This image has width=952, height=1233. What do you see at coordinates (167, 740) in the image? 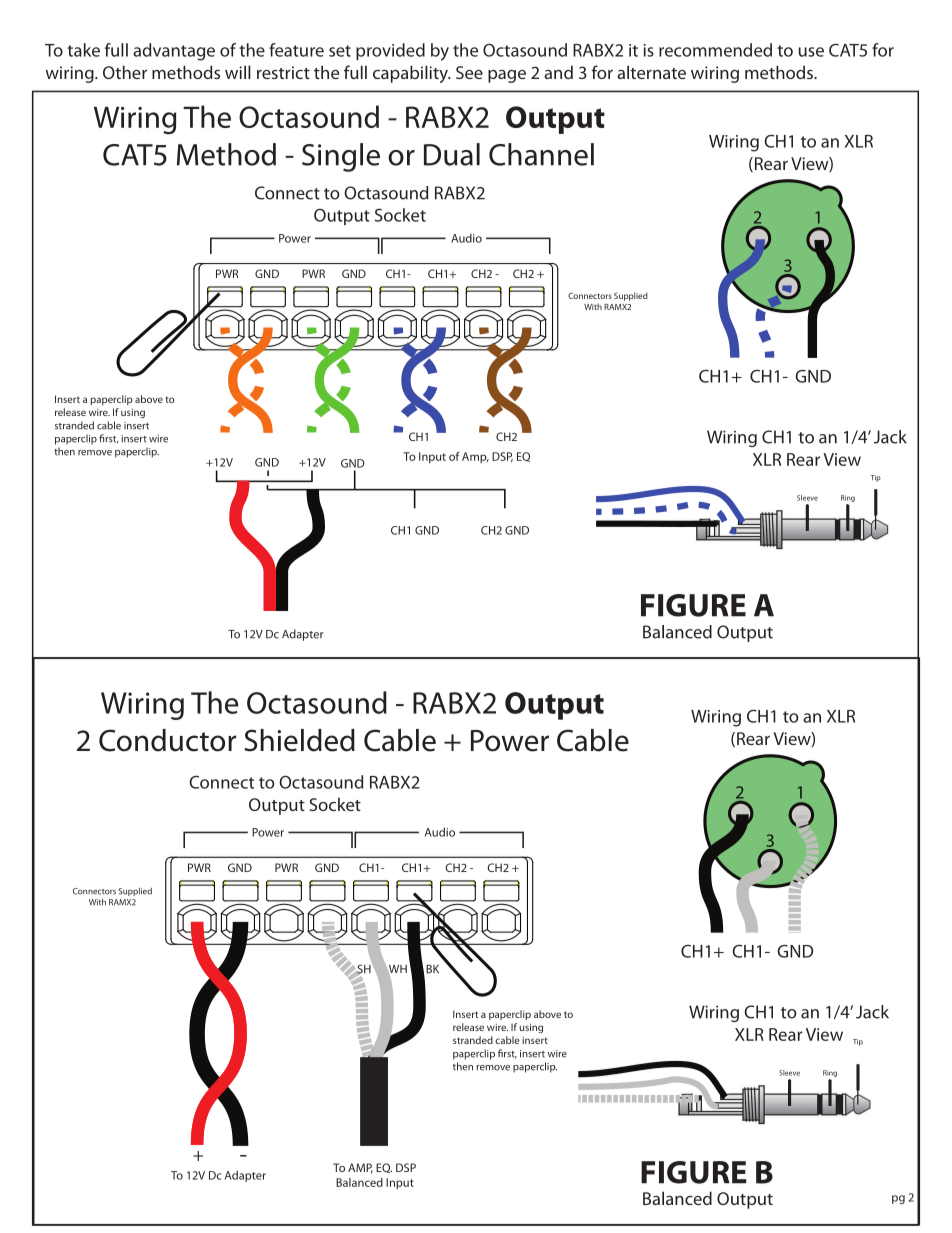
I see `Conductor` at bounding box center [167, 740].
